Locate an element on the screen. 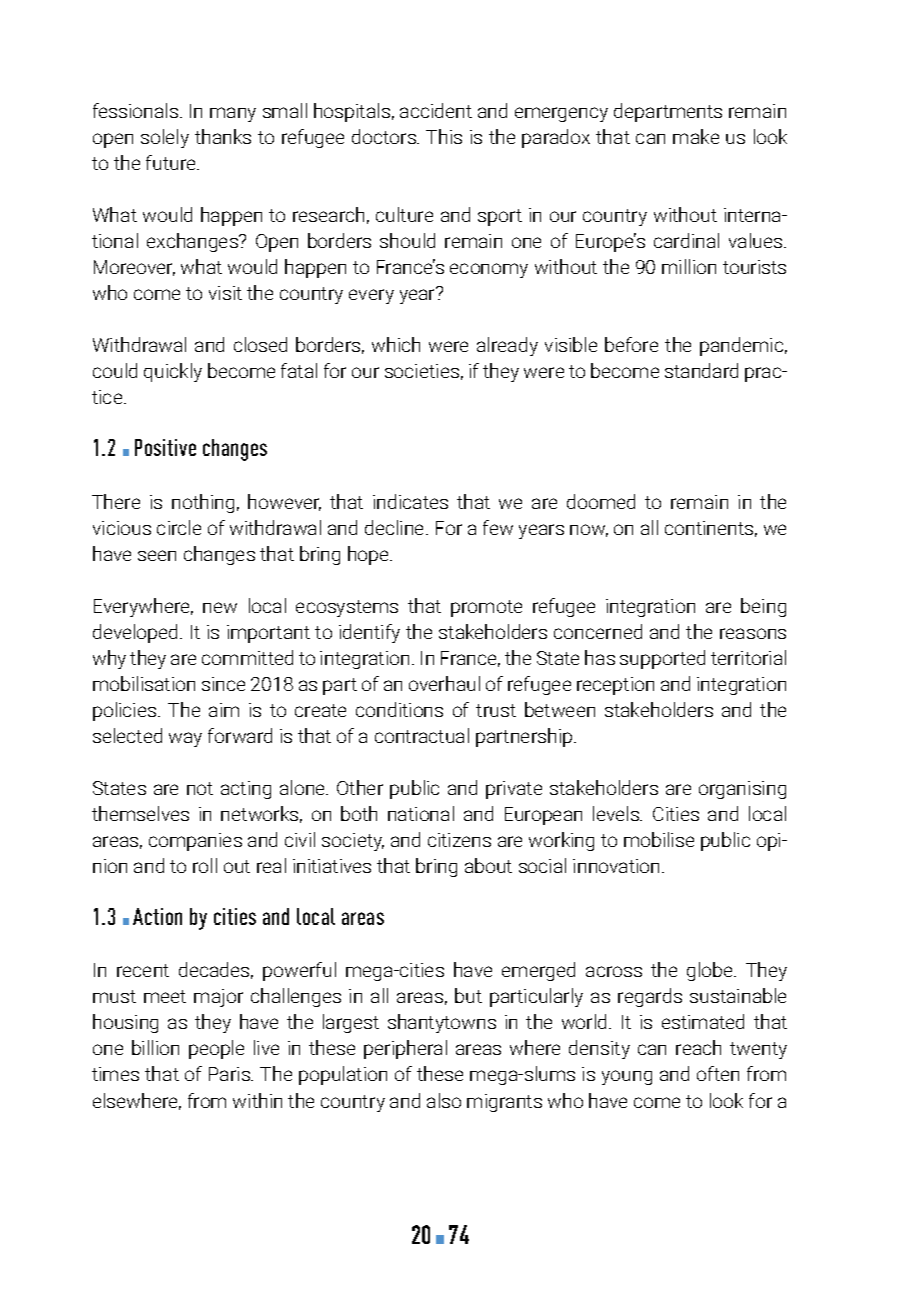 The height and width of the screenshot is (1292, 911). which is located at coordinates (396, 344).
